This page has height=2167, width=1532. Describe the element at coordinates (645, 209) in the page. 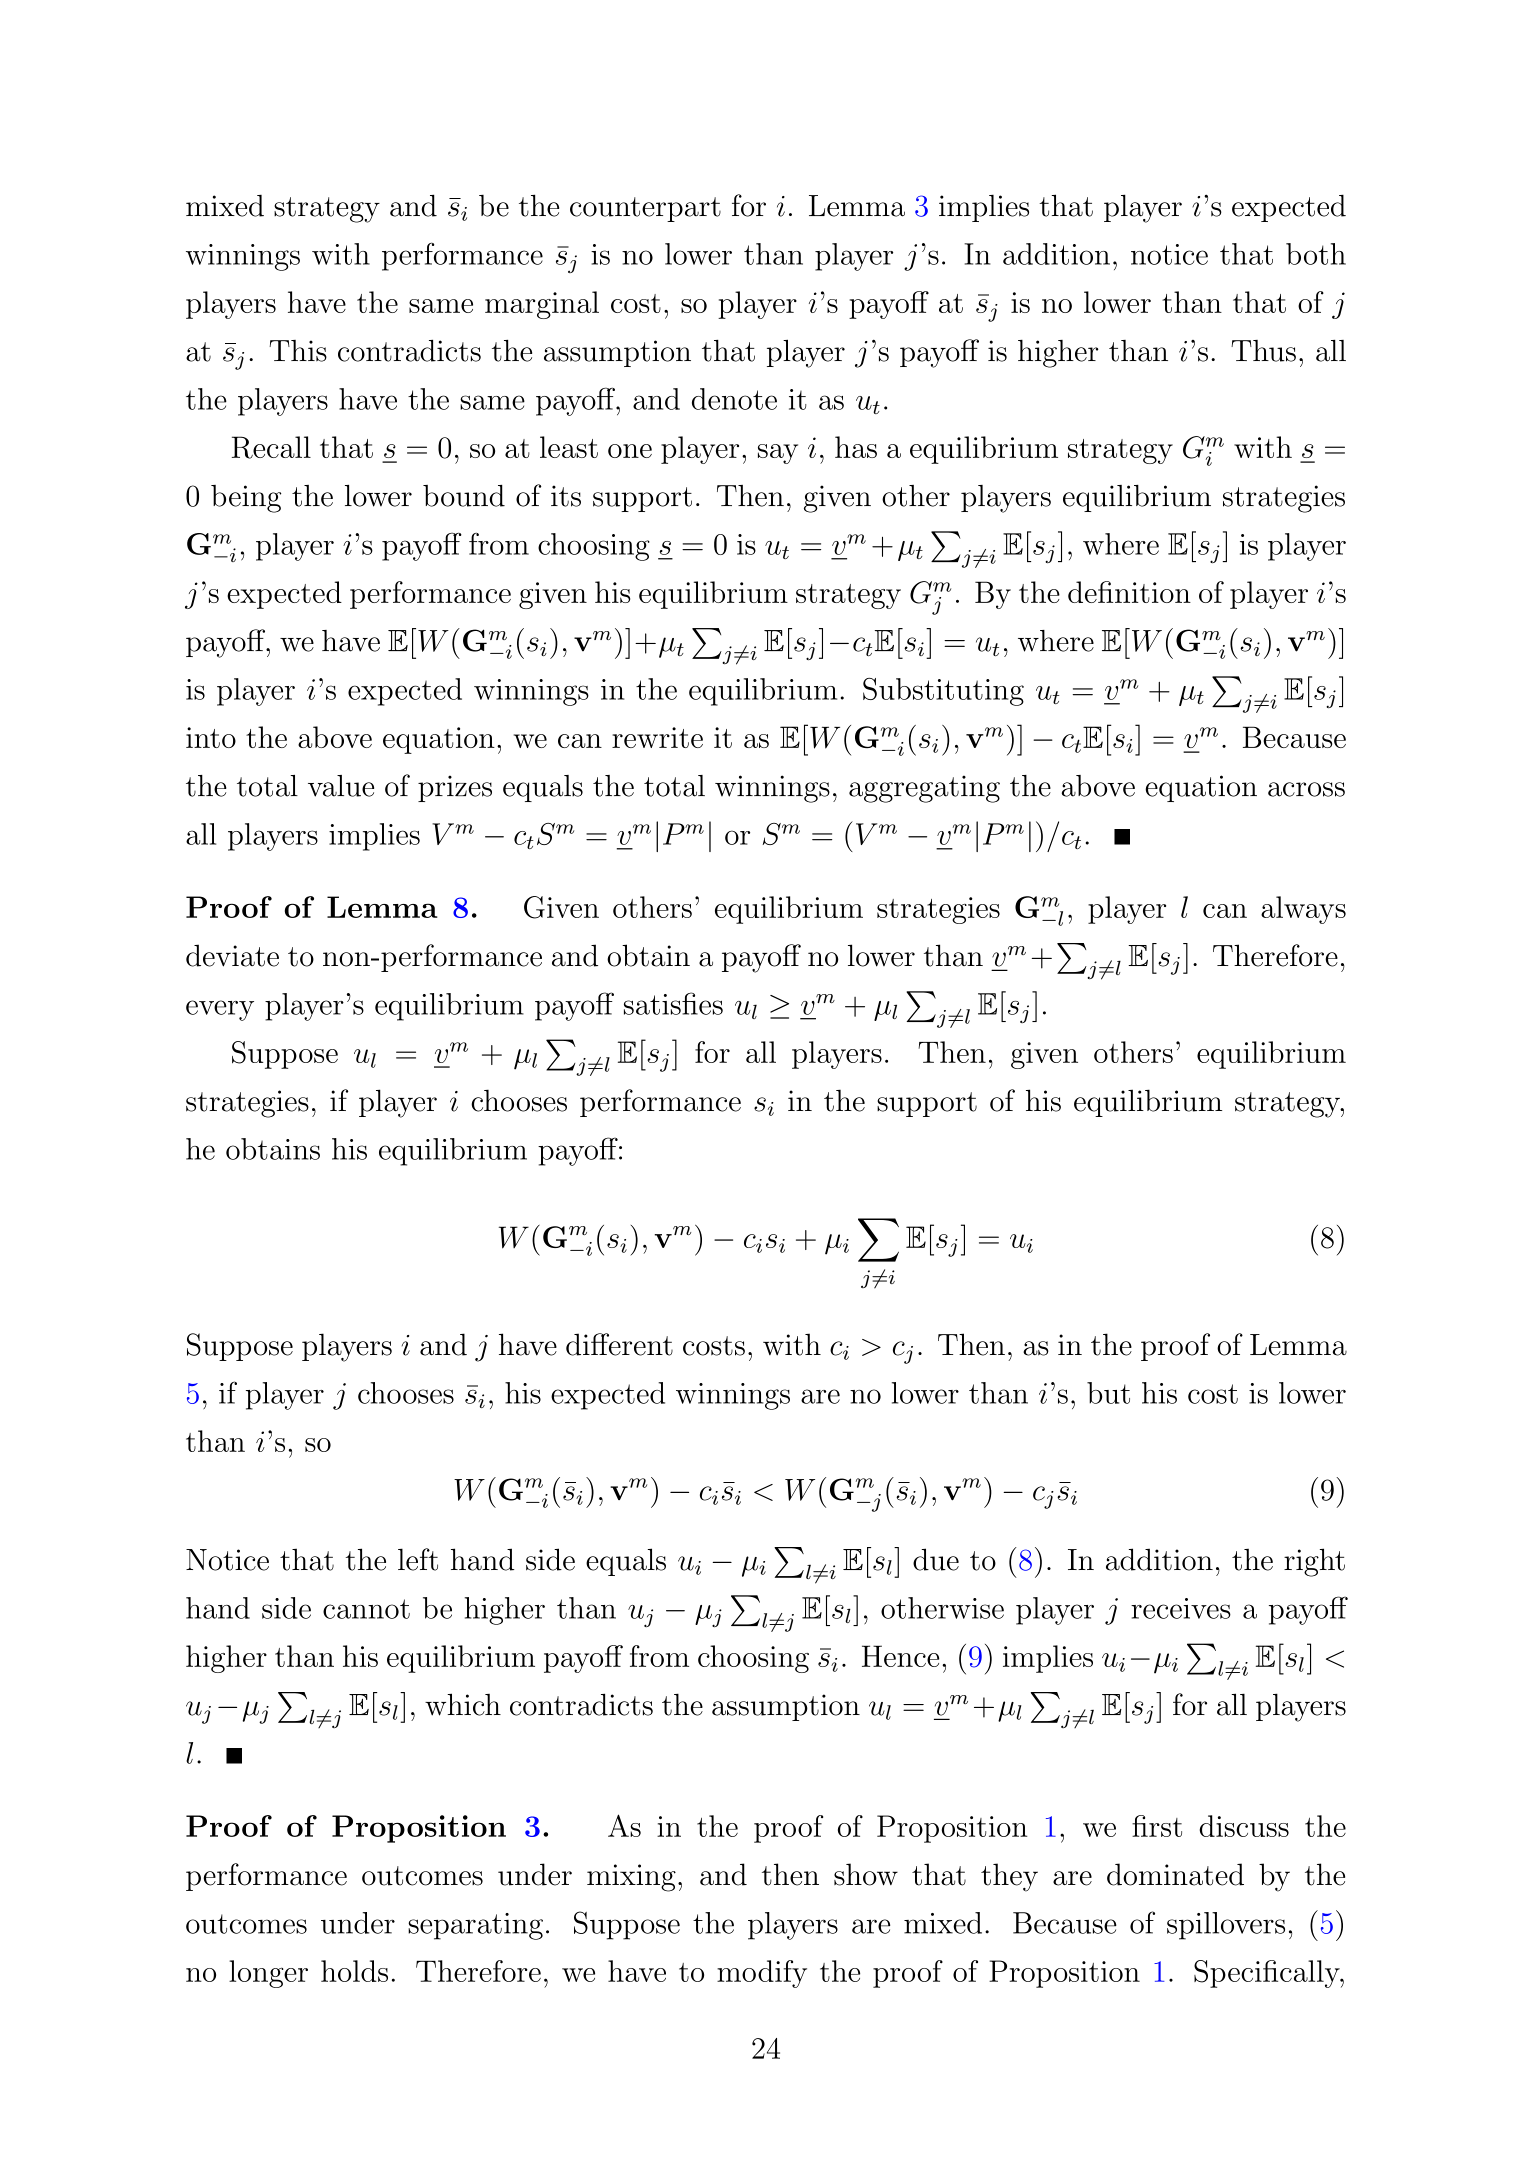

I see `counterpart` at that location.
